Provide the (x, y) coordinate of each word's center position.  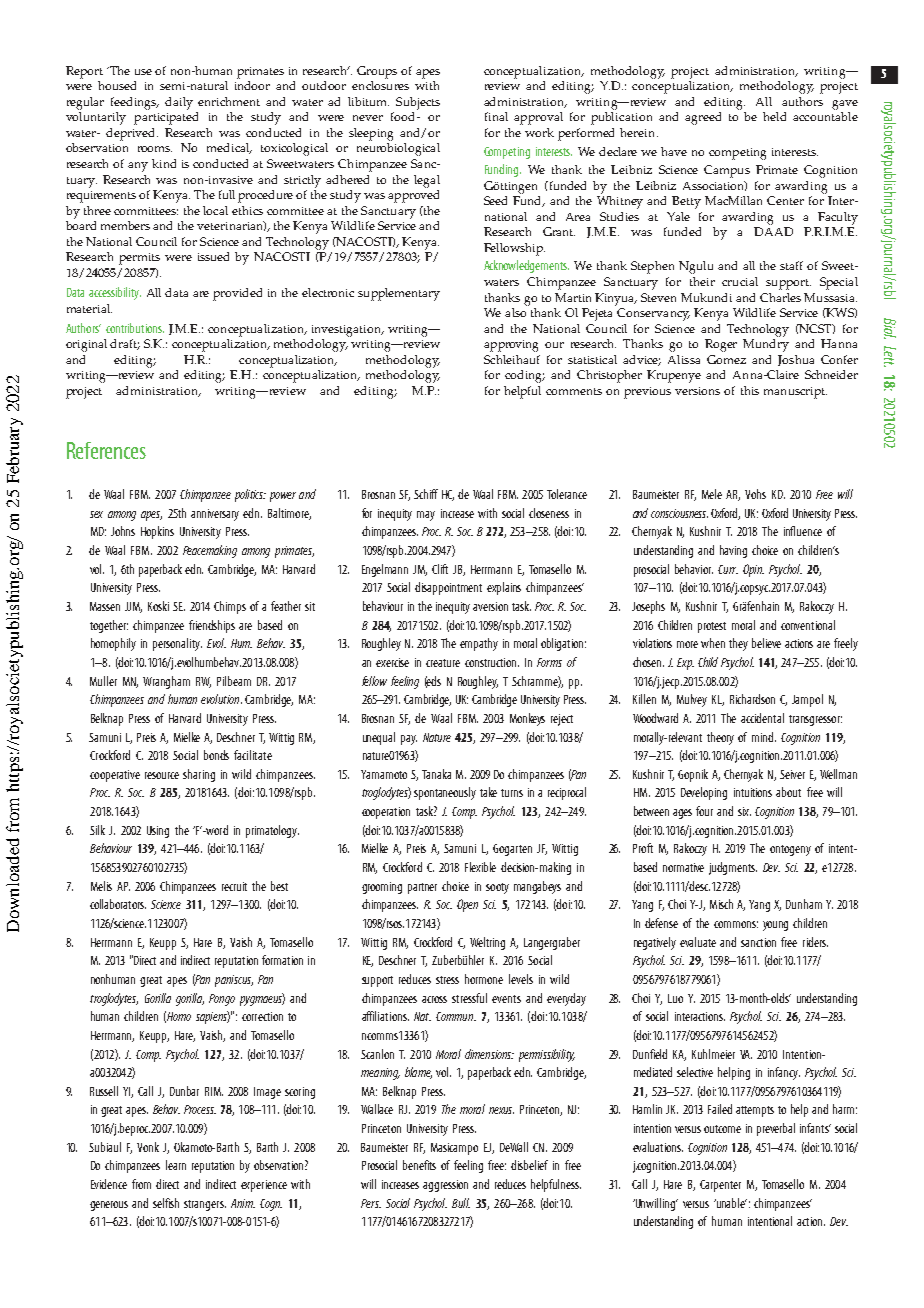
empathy (479, 644)
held (774, 116)
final (496, 116)
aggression (445, 1186)
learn (176, 1165)
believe (766, 643)
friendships (212, 626)
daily (179, 103)
